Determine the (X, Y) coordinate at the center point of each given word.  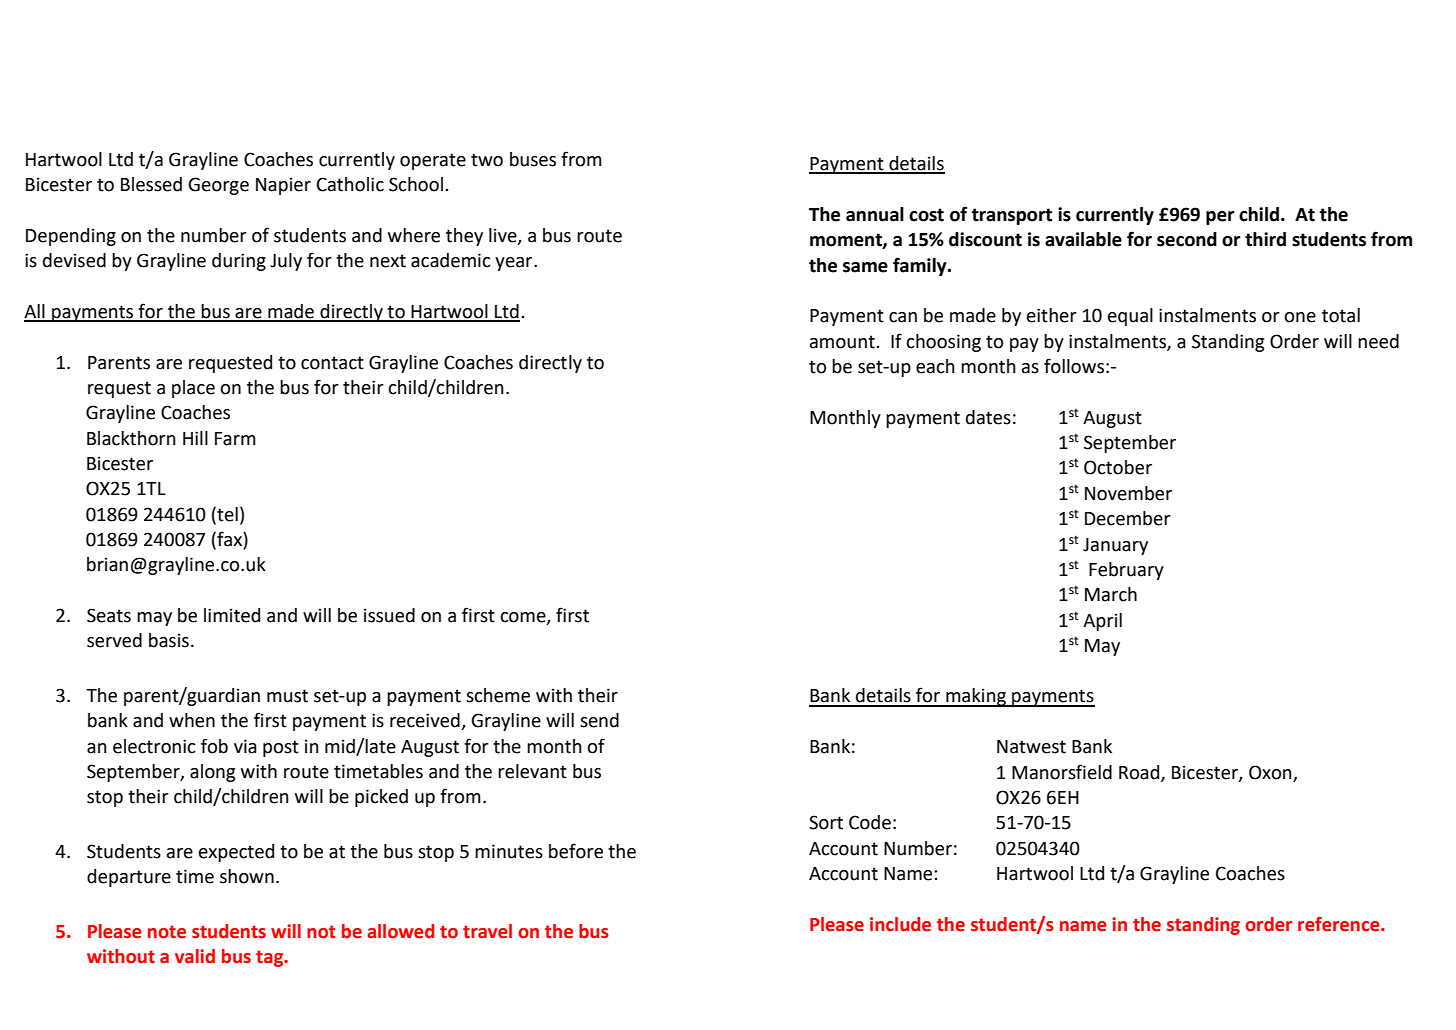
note (167, 932)
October (1118, 467)
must (287, 696)
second (1187, 239)
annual (875, 214)
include (900, 924)
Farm (235, 439)
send (599, 720)
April (1102, 622)
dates (988, 417)
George (218, 186)
